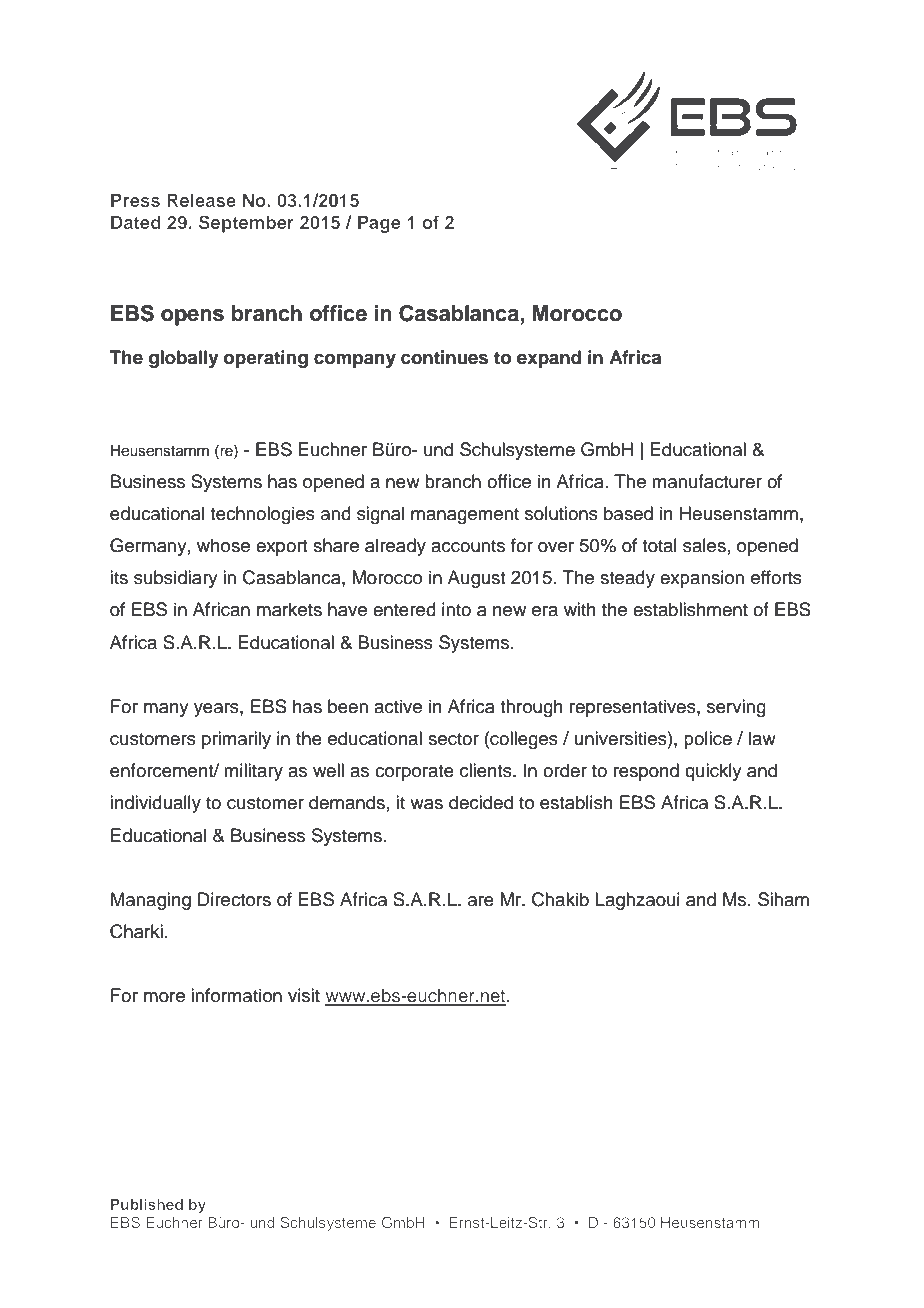 The image size is (924, 1308). I want to click on respond, so click(646, 772).
